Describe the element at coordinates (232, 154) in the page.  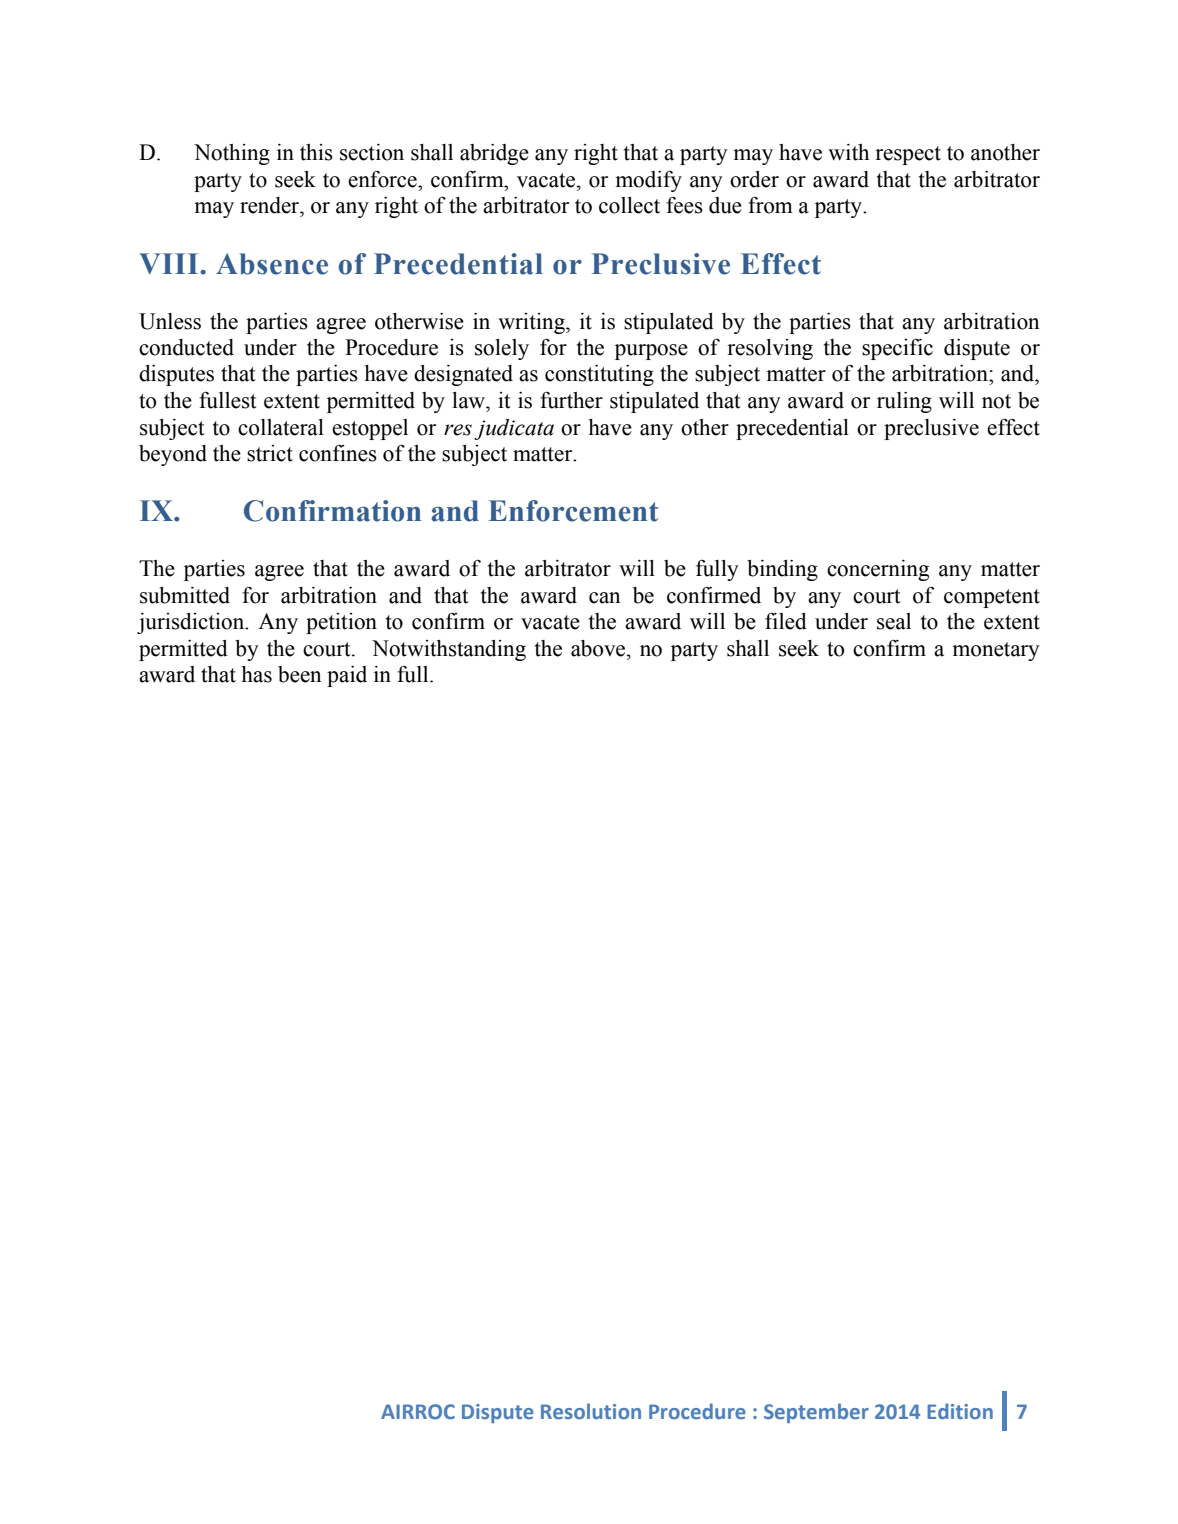
I see `Nothing` at that location.
